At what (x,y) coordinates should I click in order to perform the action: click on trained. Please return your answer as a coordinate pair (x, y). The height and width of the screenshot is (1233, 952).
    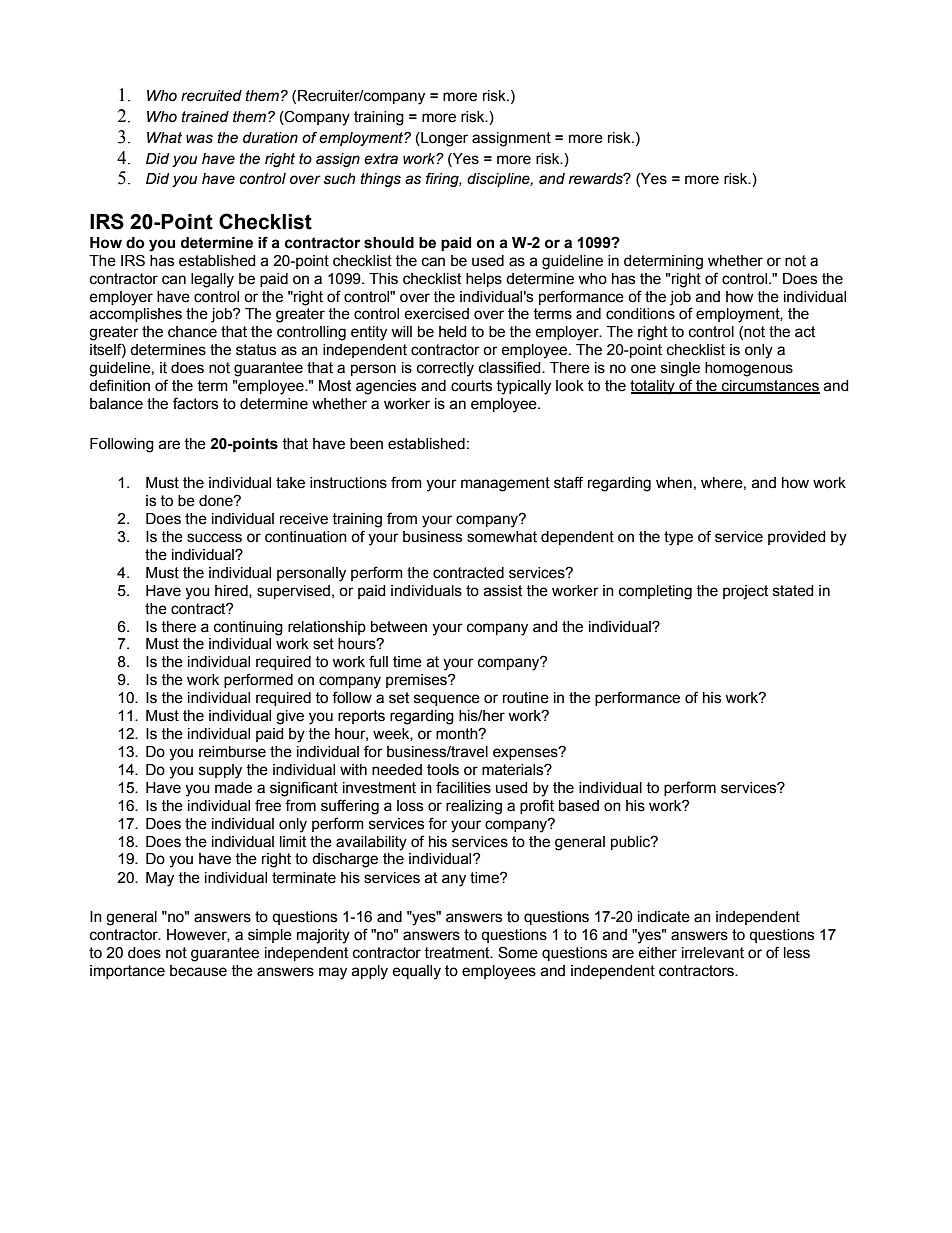
    Looking at the image, I should click on (205, 117).
